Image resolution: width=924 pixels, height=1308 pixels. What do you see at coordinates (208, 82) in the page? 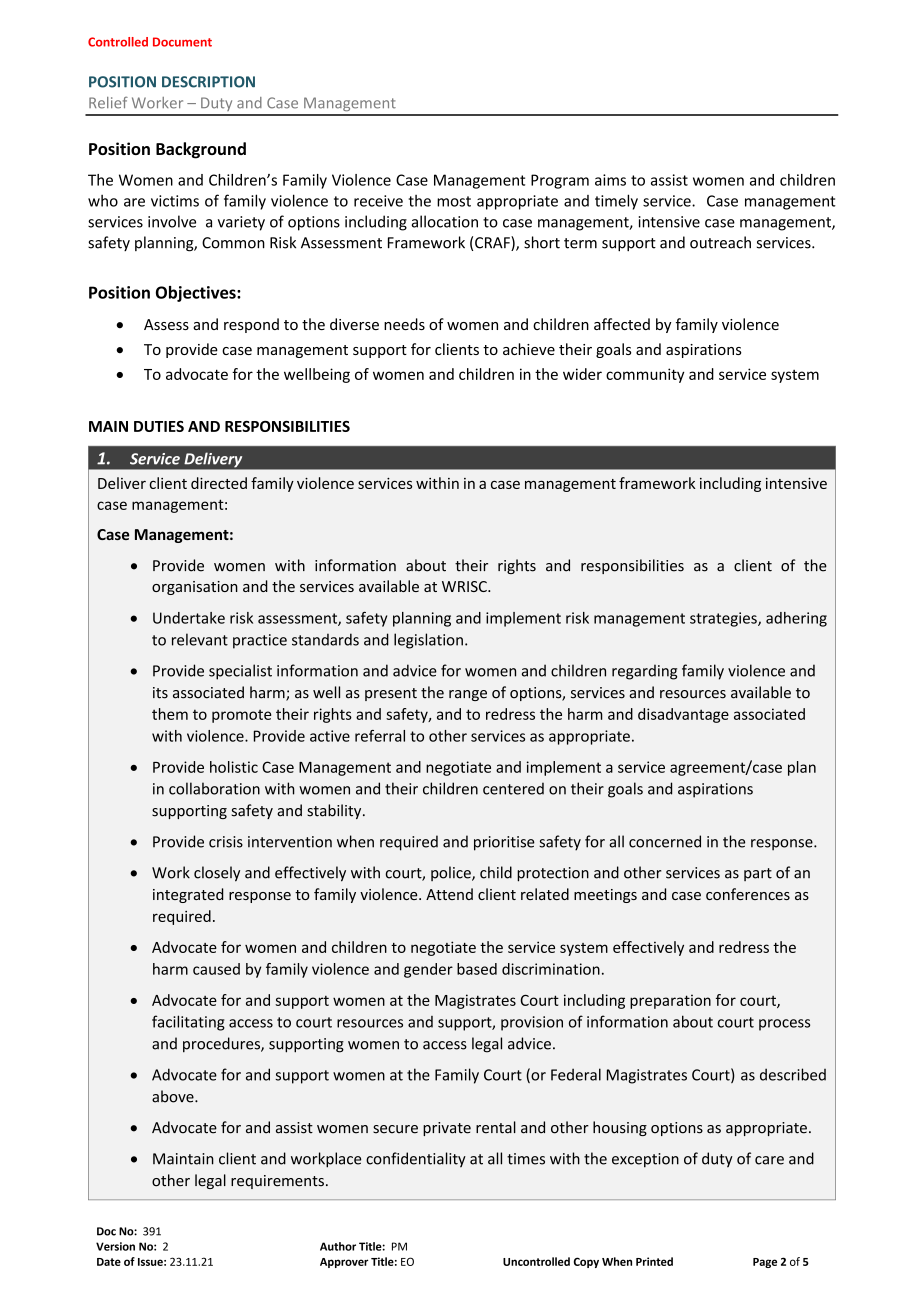
I see `DESCRIPTION` at bounding box center [208, 82].
